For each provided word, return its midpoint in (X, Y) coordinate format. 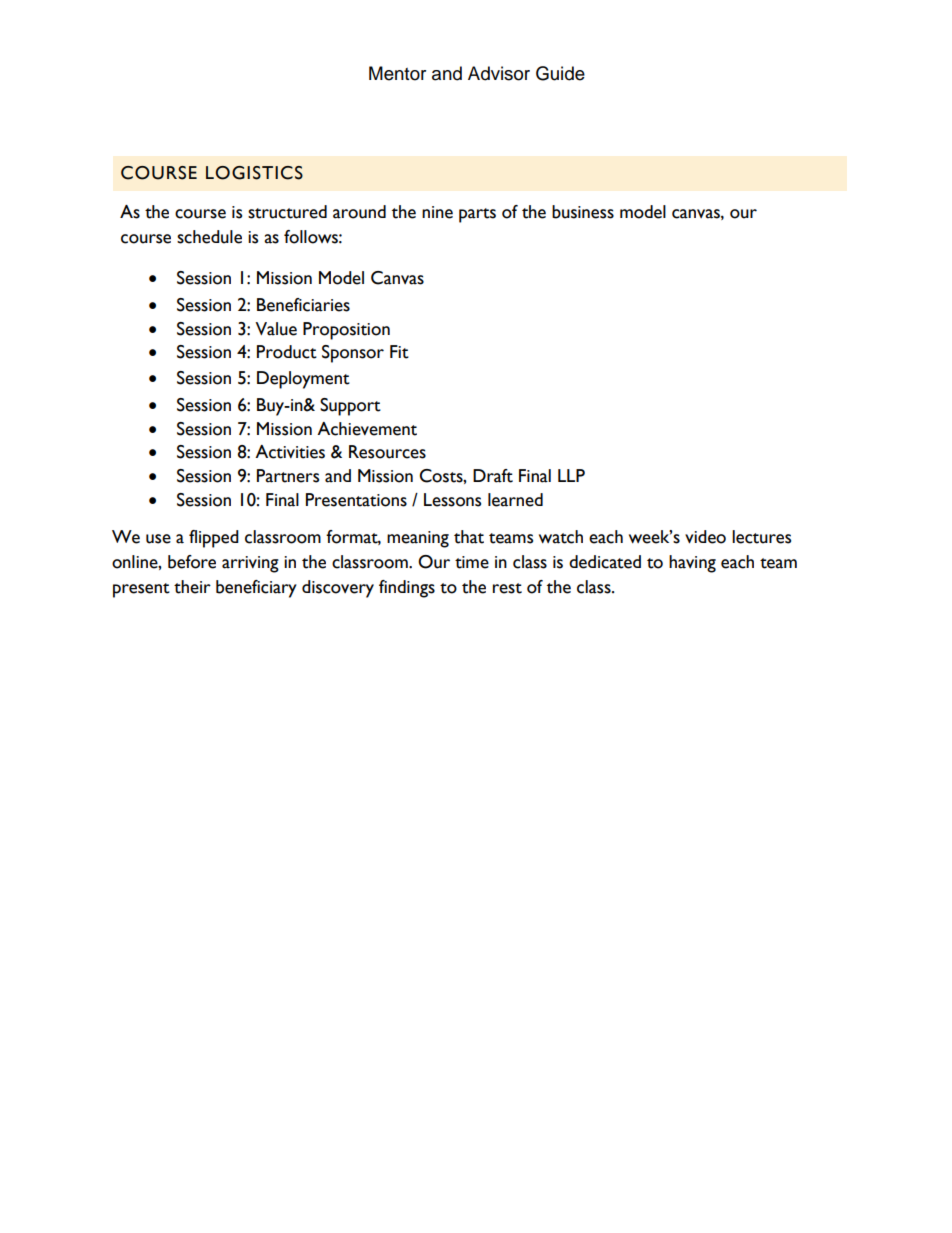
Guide (560, 73)
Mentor (397, 73)
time (472, 562)
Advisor (499, 73)
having (692, 564)
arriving (250, 564)
